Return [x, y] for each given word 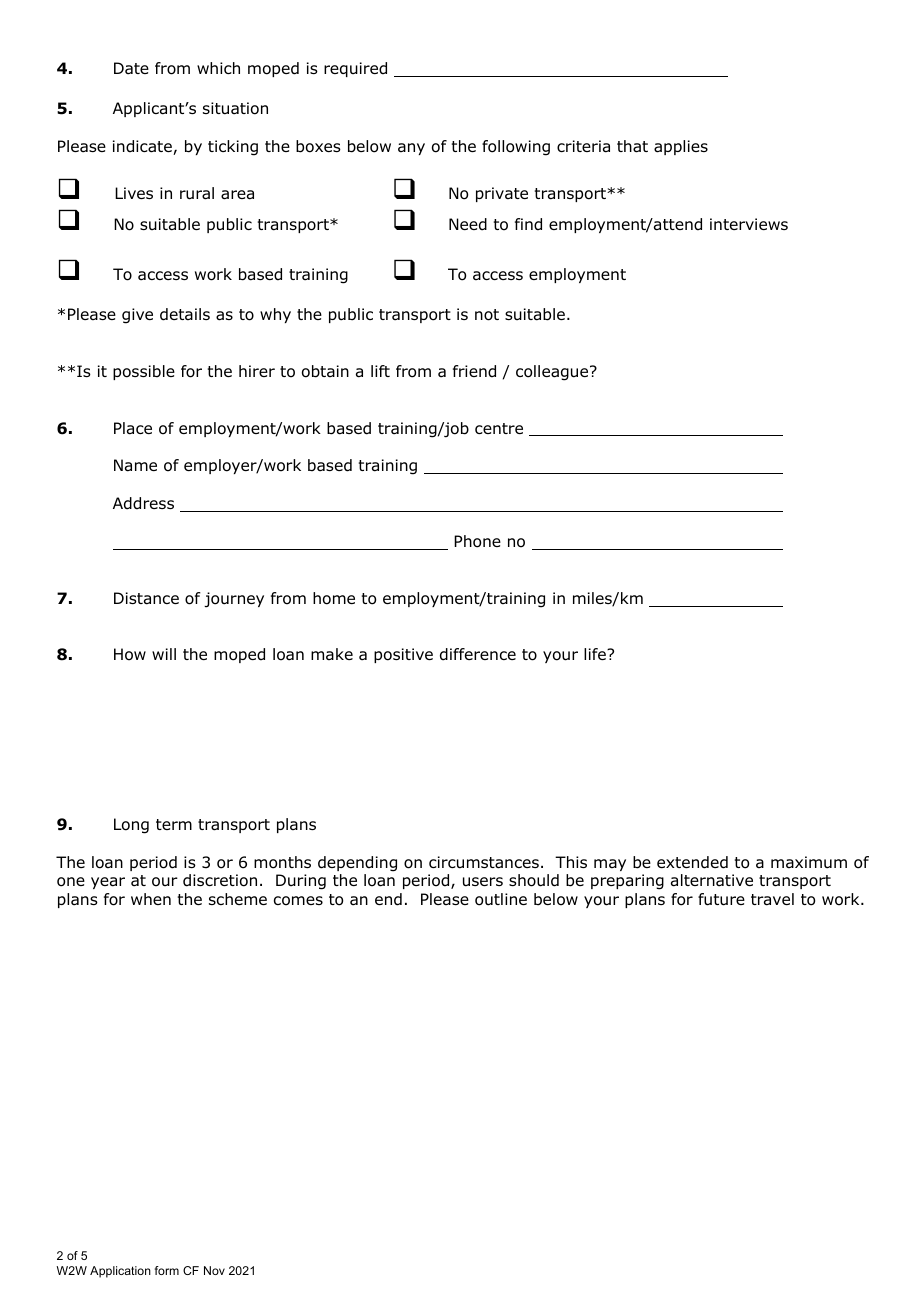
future [721, 899]
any [411, 149]
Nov [214, 1270]
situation [235, 108]
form [167, 1270]
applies [681, 147]
